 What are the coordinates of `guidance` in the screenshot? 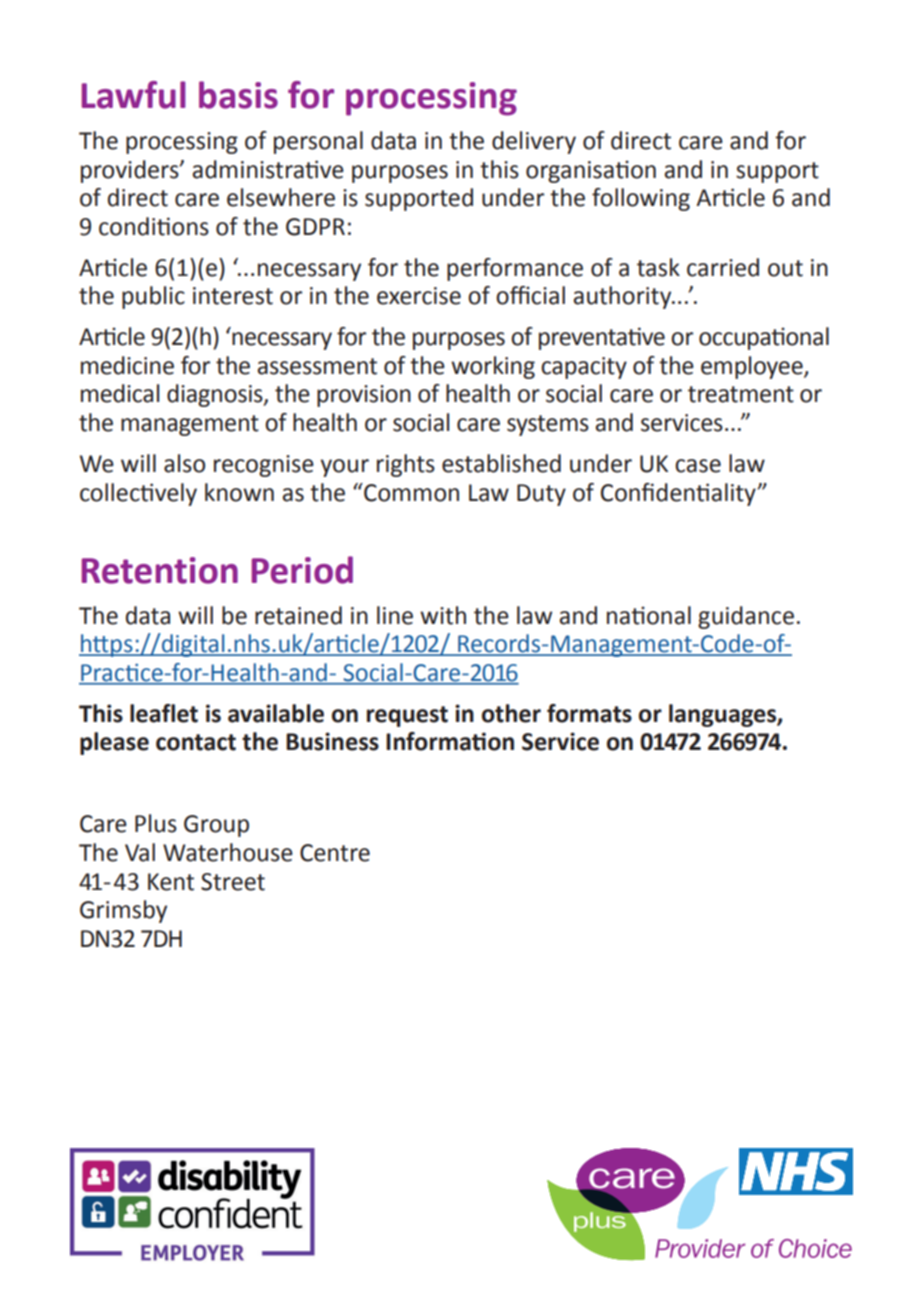 It's located at (746, 617).
